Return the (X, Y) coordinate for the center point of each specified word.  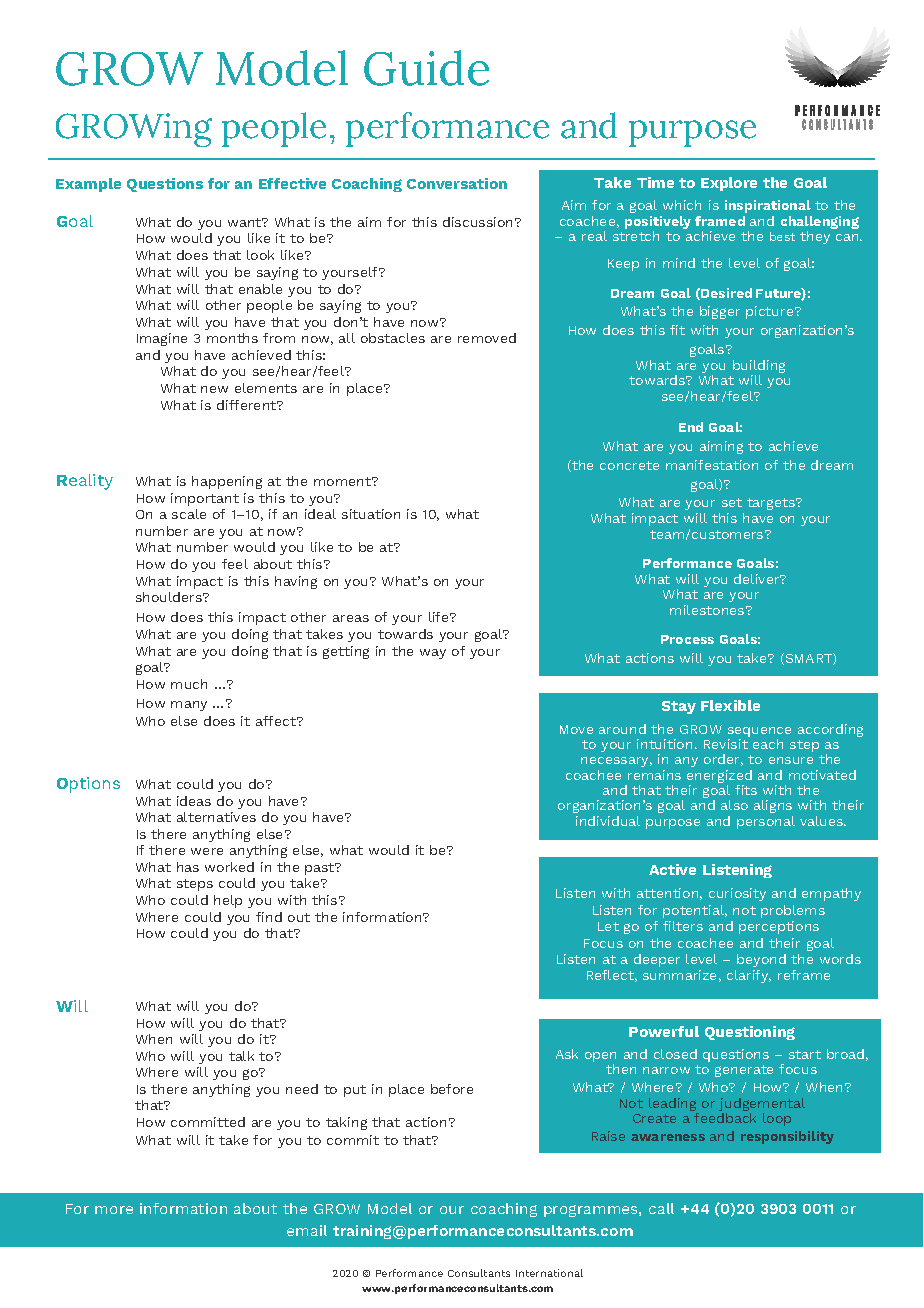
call (661, 1208)
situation (371, 514)
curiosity (737, 894)
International (549, 1273)
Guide (426, 68)
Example (88, 185)
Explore (729, 184)
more (114, 1210)
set (732, 502)
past (321, 869)
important (205, 499)
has (188, 867)
